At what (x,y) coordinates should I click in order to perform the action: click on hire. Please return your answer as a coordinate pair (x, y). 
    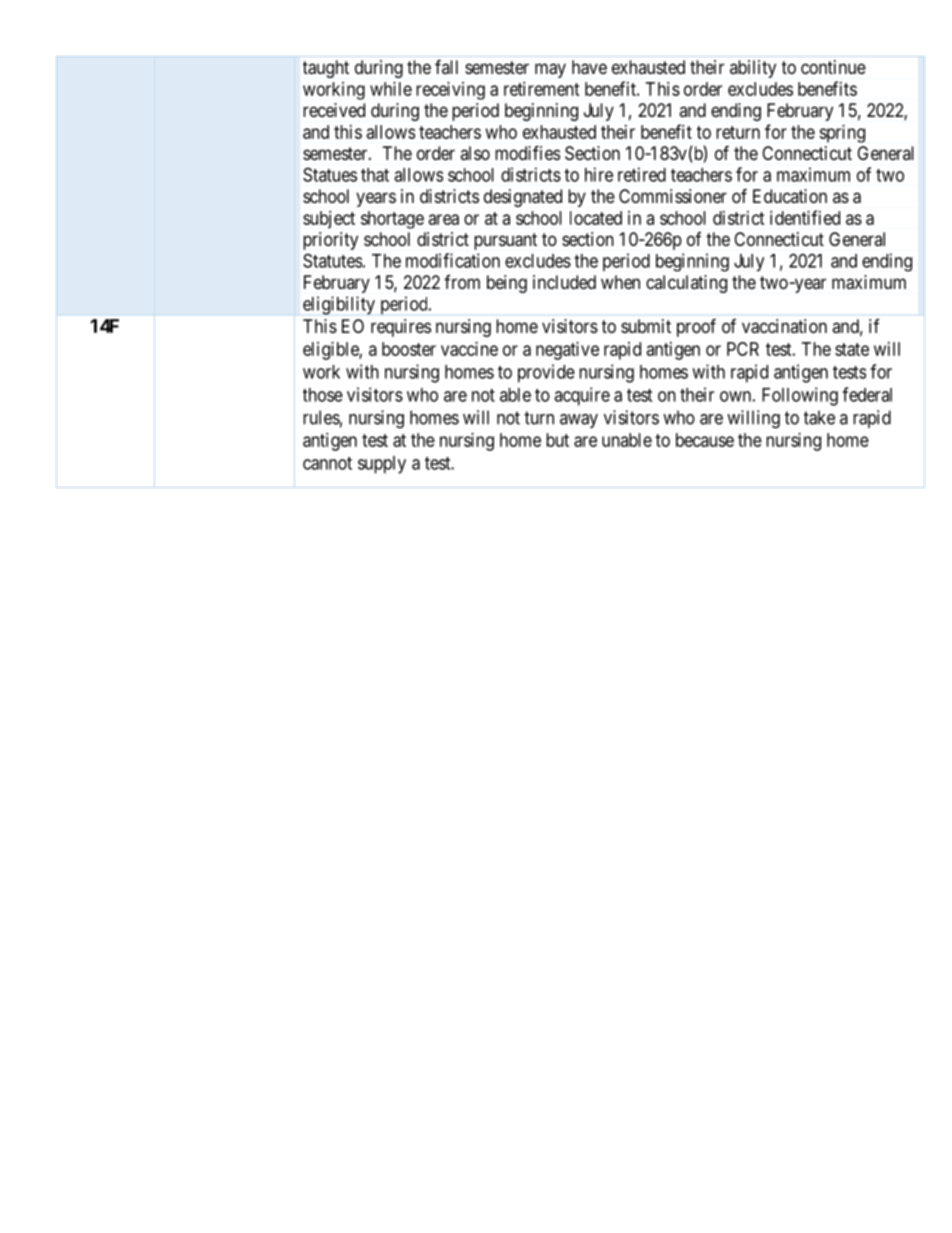
    Looking at the image, I should click on (599, 174).
